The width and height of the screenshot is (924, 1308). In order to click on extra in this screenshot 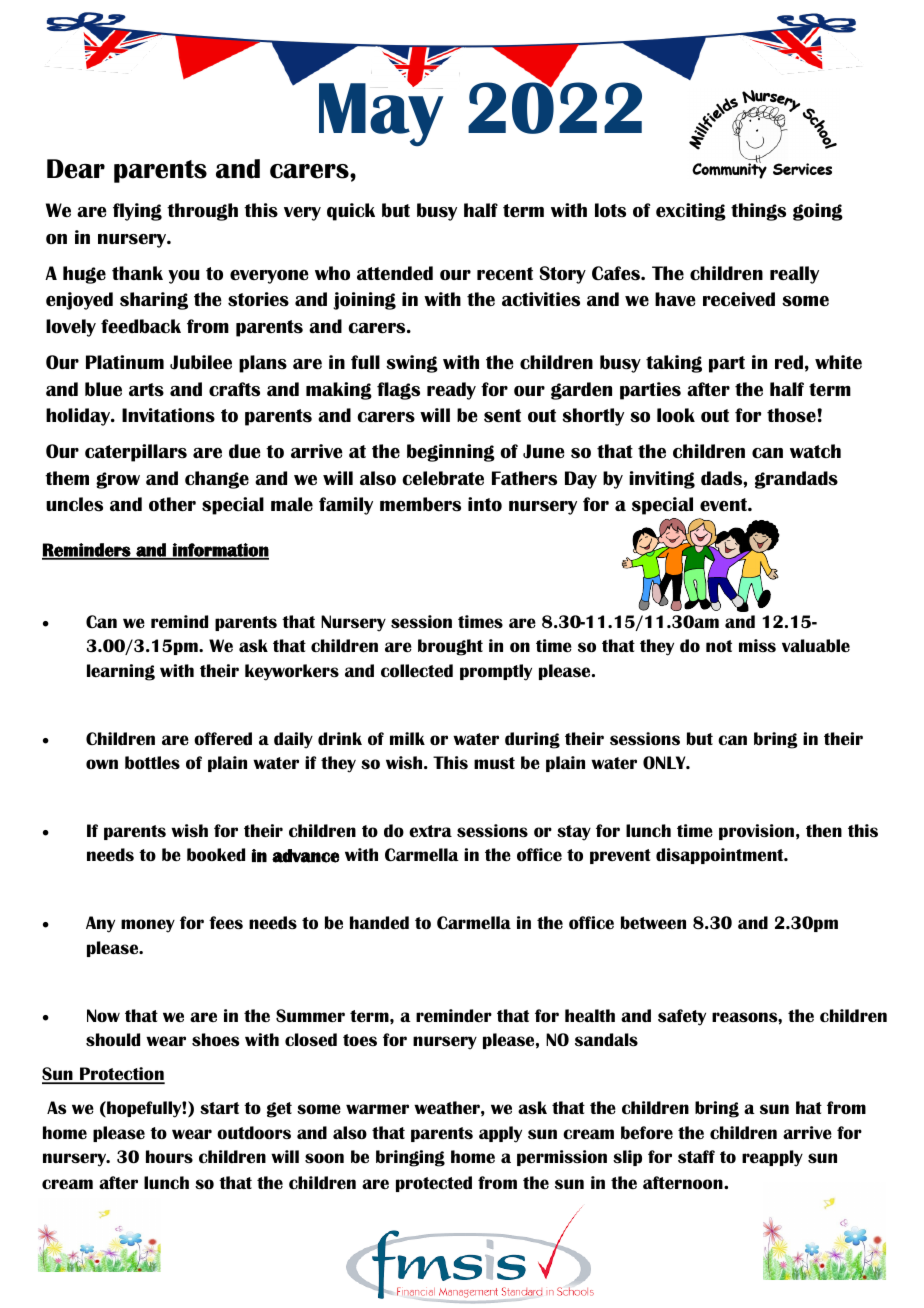, I will do `click(430, 831)`.
